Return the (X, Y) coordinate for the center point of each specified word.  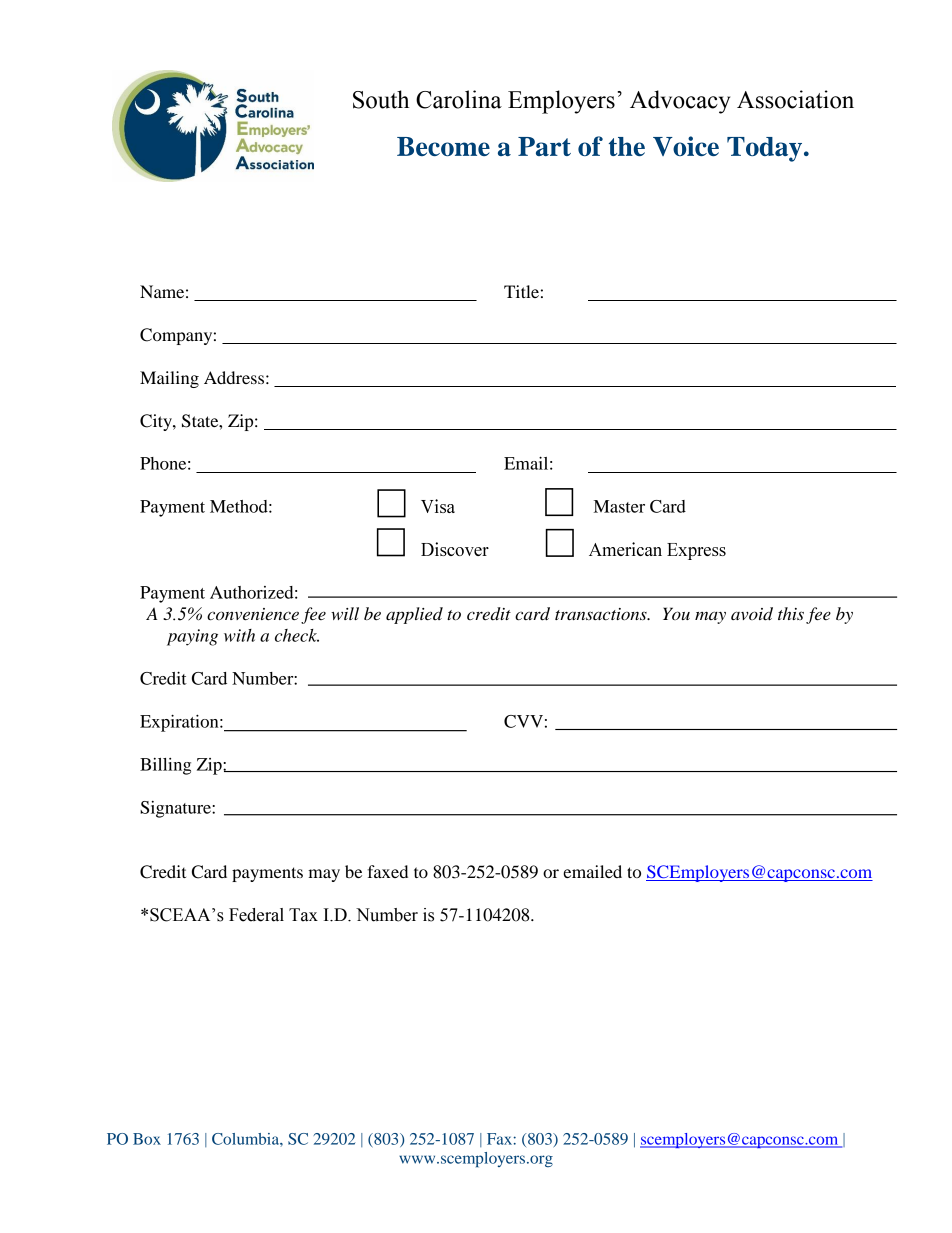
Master (619, 506)
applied (414, 615)
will (345, 613)
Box (147, 1139)
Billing (165, 766)
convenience (253, 614)
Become (443, 146)
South (381, 99)
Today (766, 149)
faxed (387, 871)
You (676, 613)
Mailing (169, 379)
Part (544, 146)
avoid (752, 614)
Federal (256, 915)
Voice (686, 146)
